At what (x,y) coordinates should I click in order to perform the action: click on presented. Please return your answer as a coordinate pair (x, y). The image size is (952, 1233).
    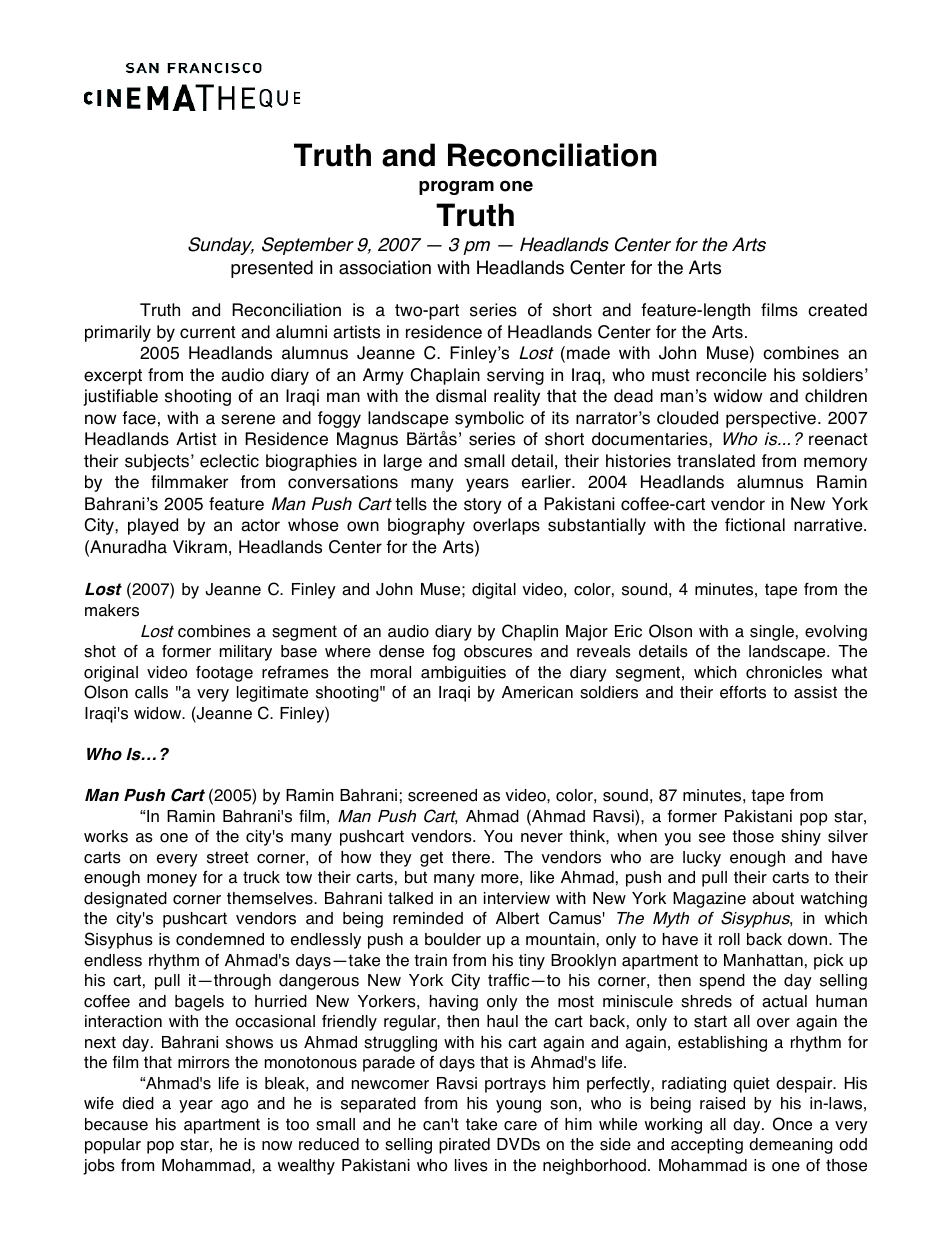
    Looking at the image, I should click on (272, 269).
